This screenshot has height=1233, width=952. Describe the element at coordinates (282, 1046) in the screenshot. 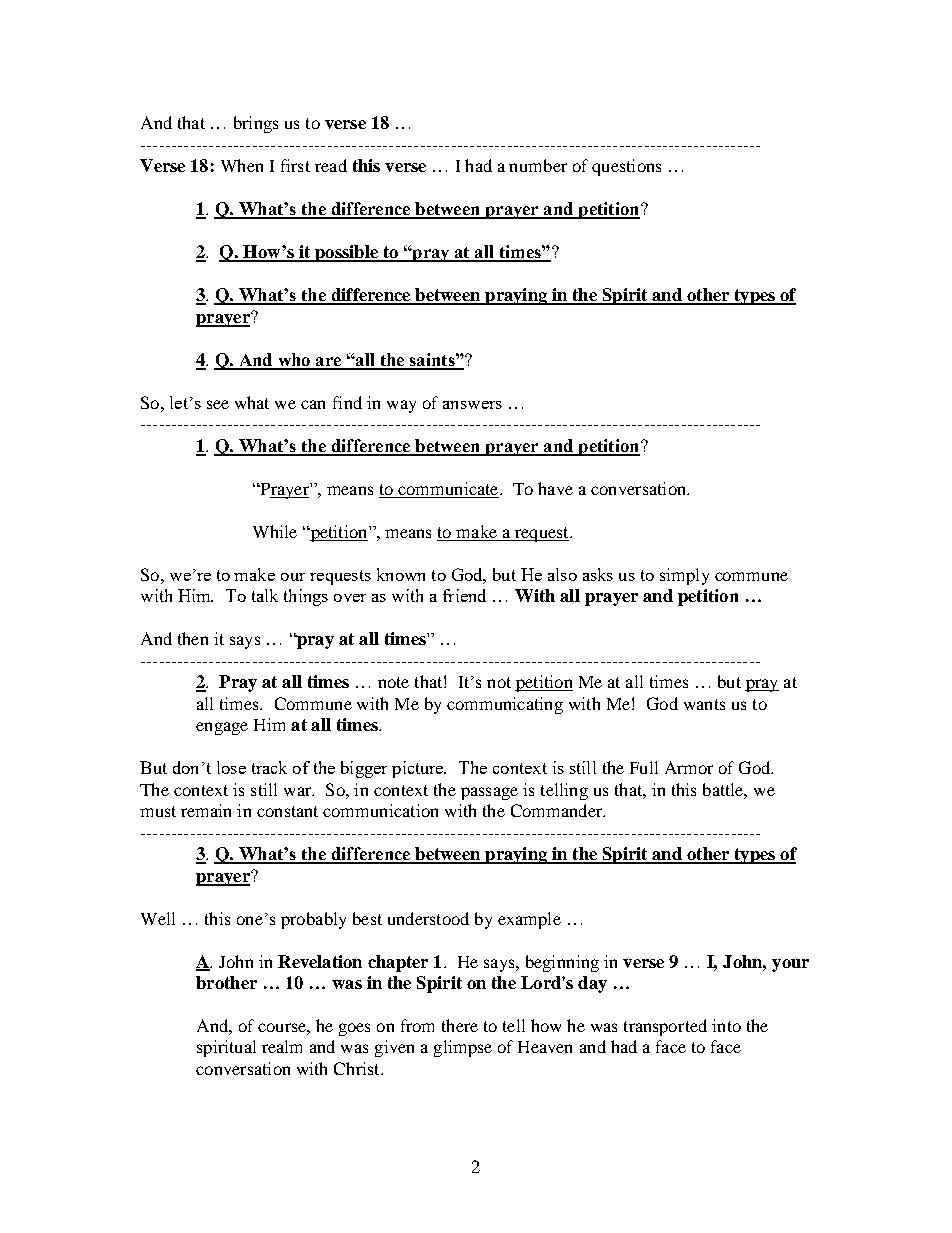

I see `realm` at that location.
